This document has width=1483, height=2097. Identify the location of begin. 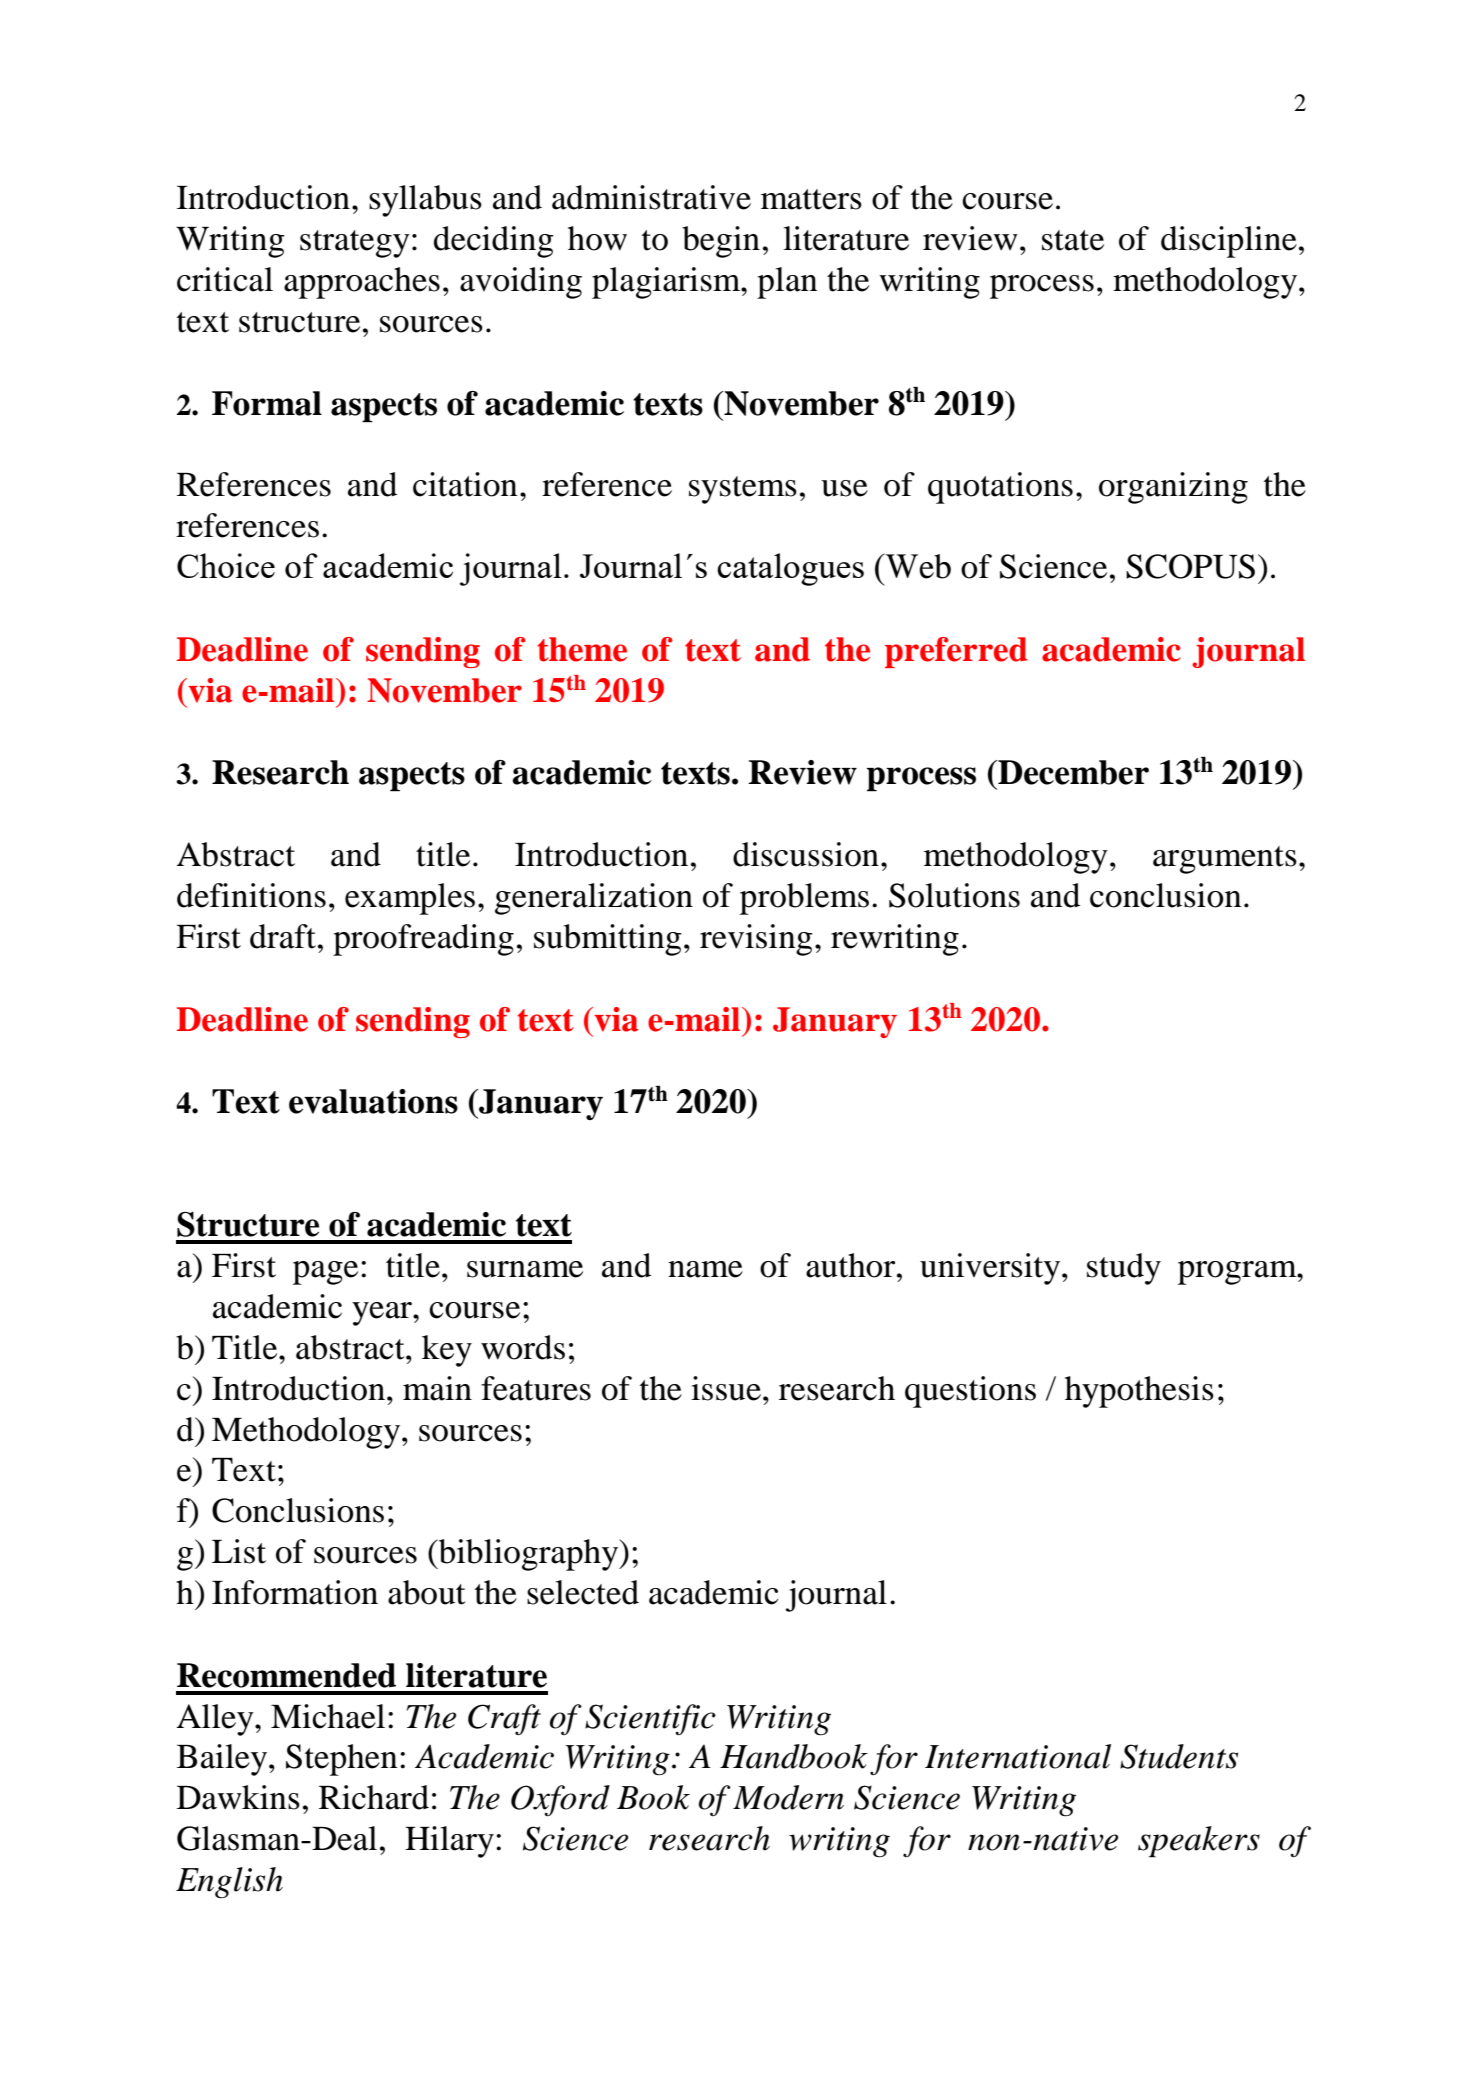
(721, 242).
